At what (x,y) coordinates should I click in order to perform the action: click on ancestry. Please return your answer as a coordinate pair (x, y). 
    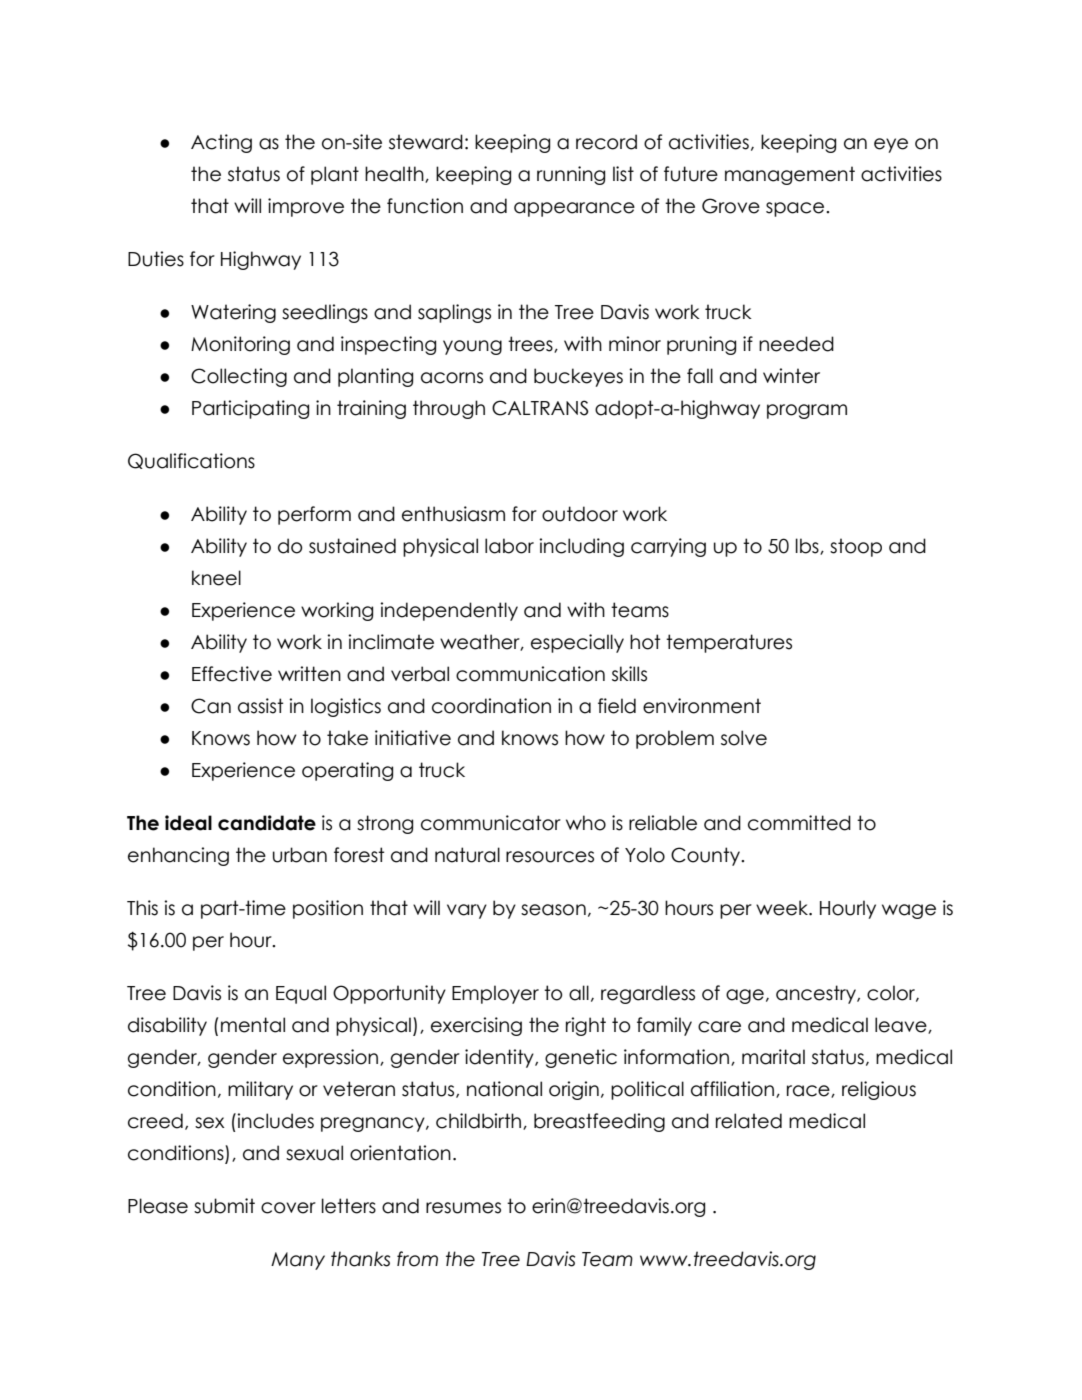
    Looking at the image, I should click on (817, 994).
